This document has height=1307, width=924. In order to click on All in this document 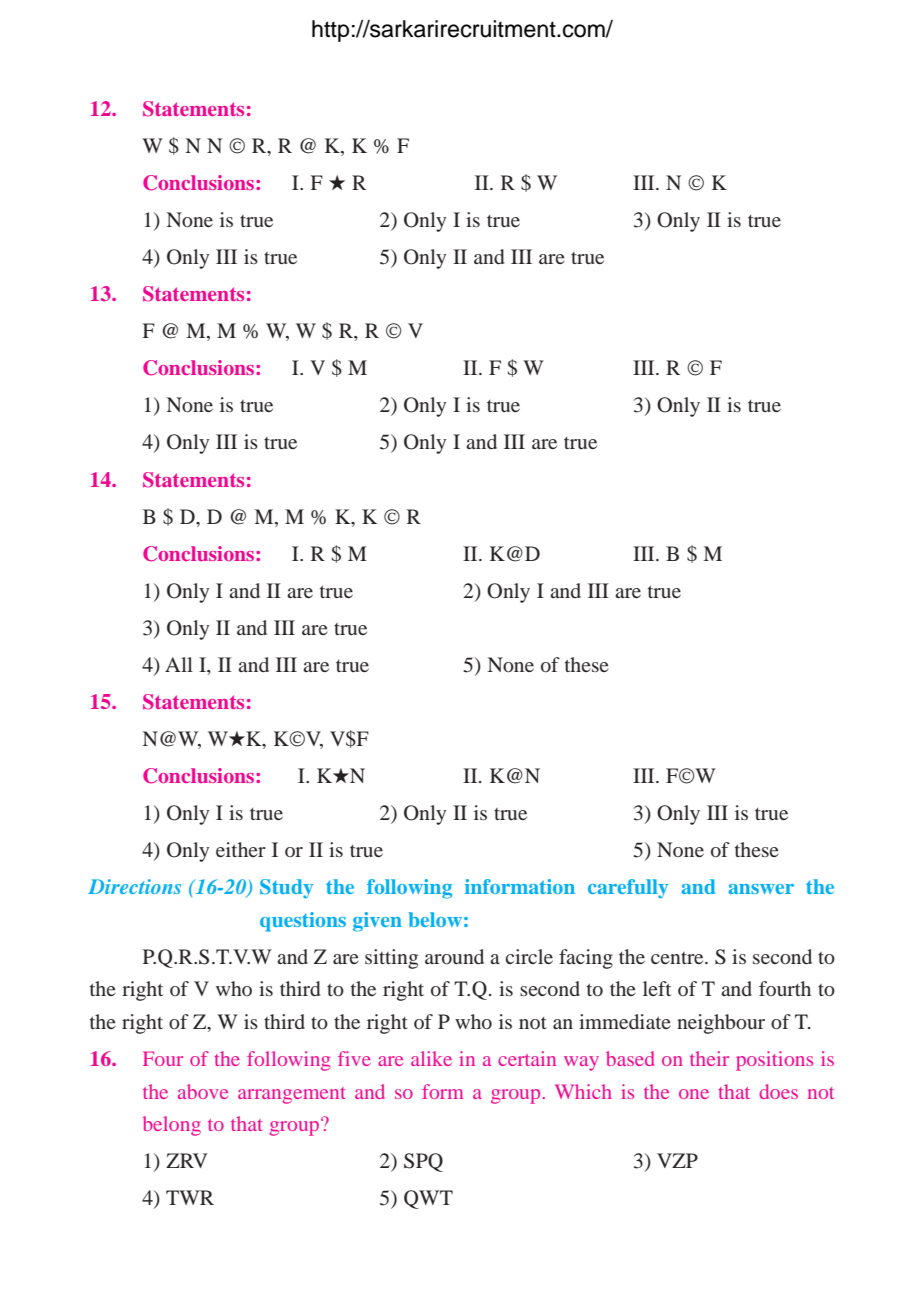, I will do `click(179, 664)`.
